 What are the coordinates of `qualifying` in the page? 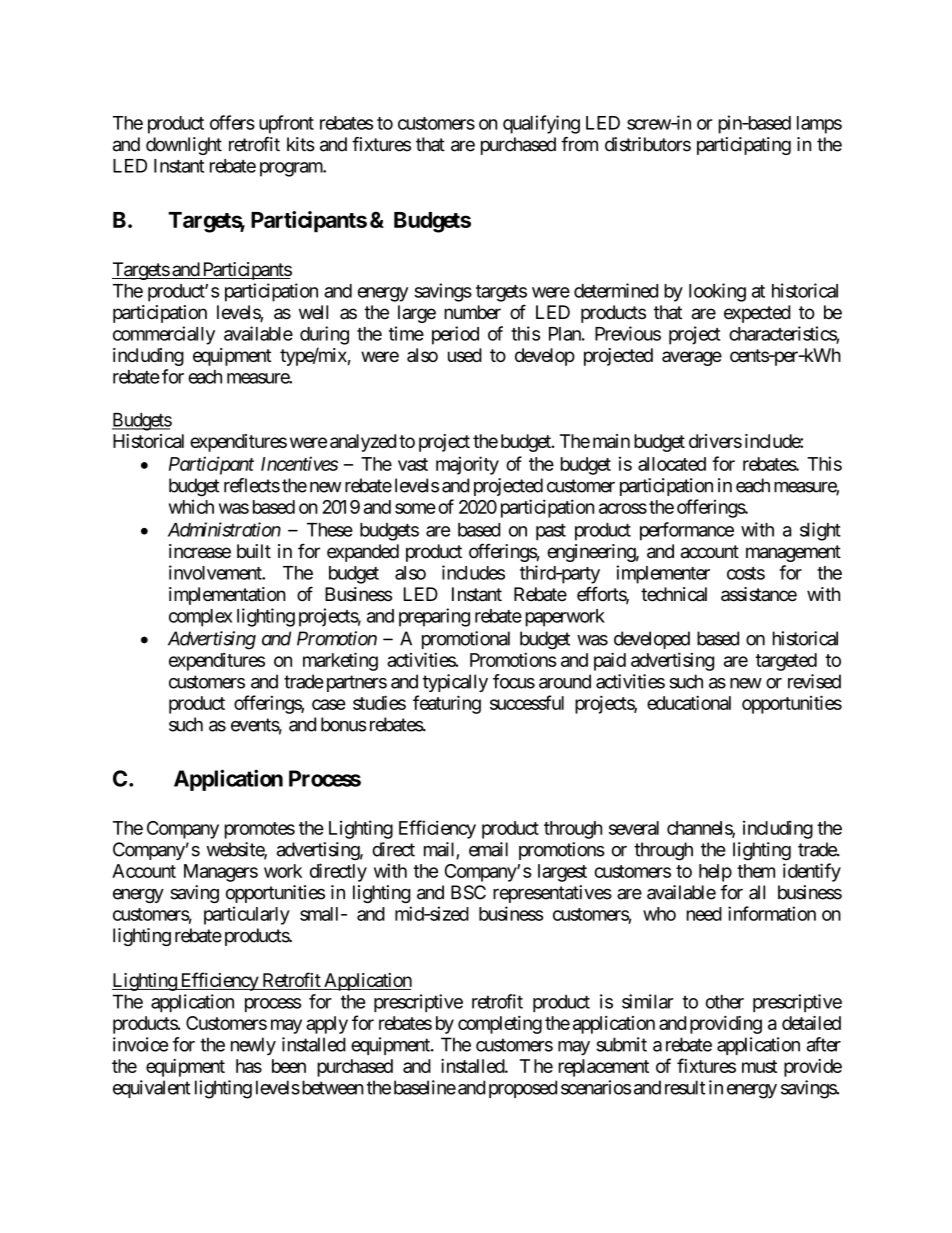 It's located at (541, 124).
